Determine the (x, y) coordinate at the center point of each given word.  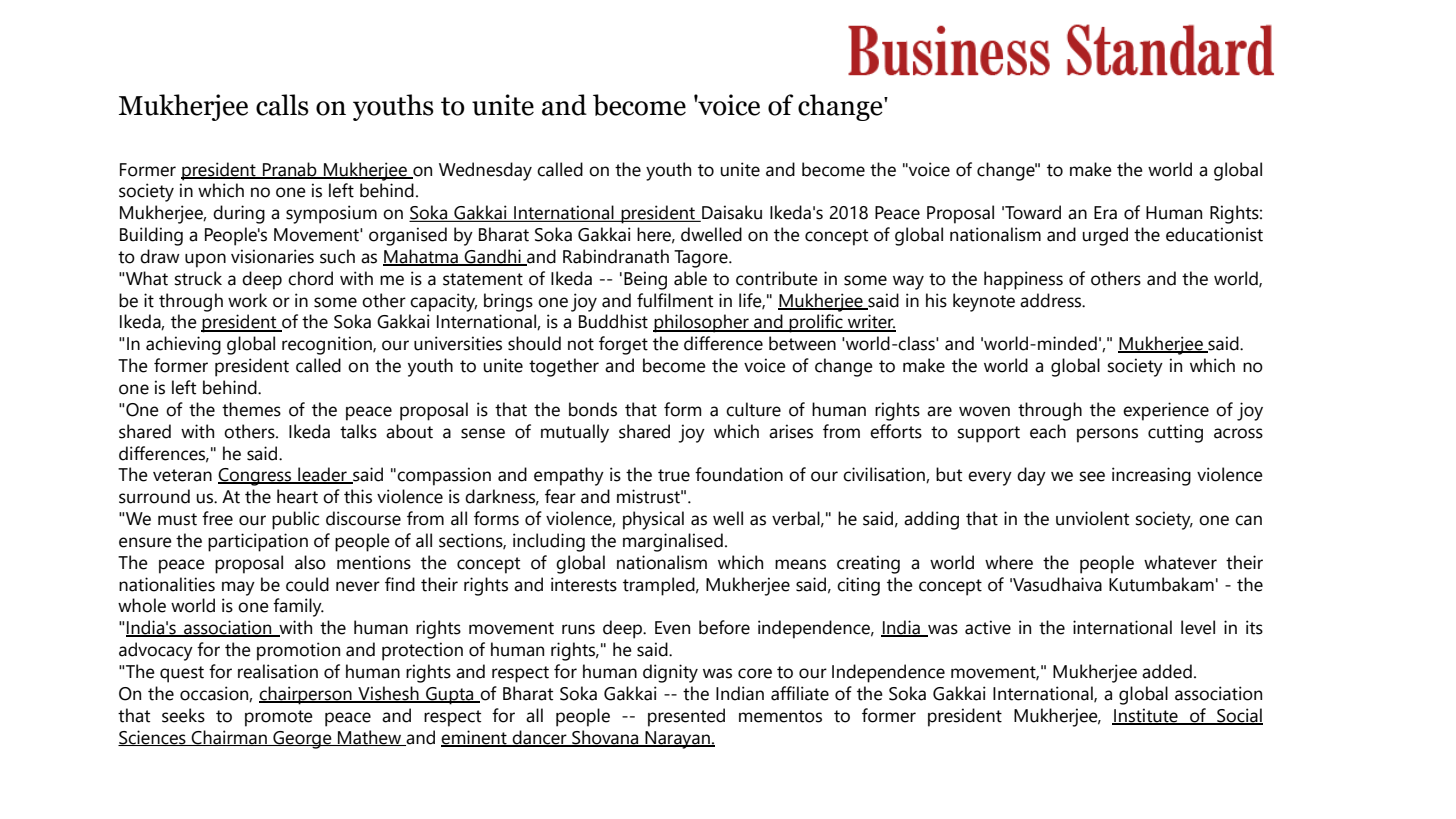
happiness (1023, 280)
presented (686, 717)
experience (1166, 411)
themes (251, 409)
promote (279, 718)
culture (753, 409)
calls (282, 105)
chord (310, 278)
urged (1105, 236)
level (1198, 627)
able (690, 278)
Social (1239, 716)
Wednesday (485, 171)
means (800, 564)
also (310, 562)
